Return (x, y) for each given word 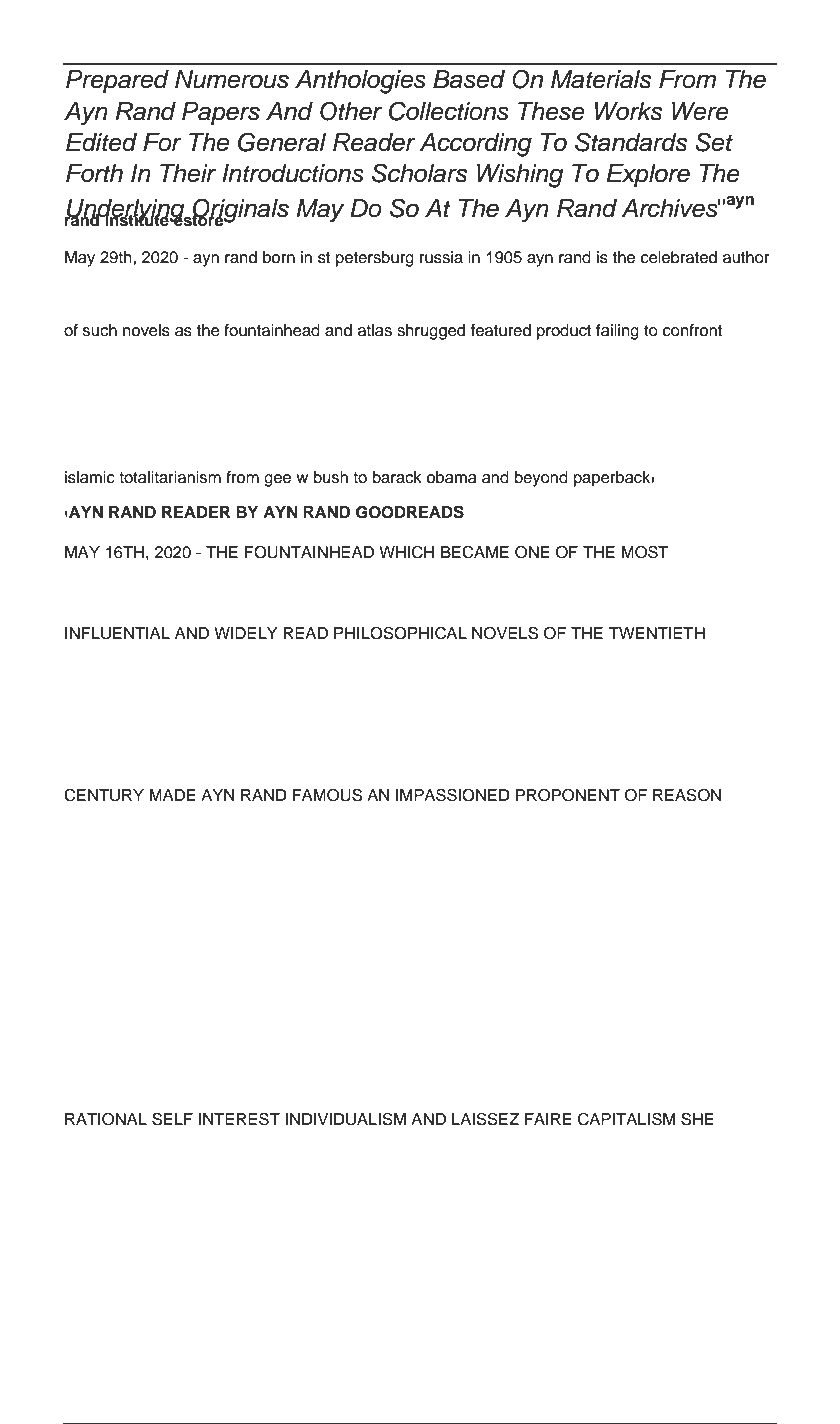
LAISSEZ (486, 1119)
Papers (221, 113)
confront (692, 330)
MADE (172, 795)
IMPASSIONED (453, 795)
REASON (687, 795)
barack (397, 477)
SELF (172, 1119)
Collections (449, 111)
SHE (697, 1119)
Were (700, 111)
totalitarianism (170, 477)
